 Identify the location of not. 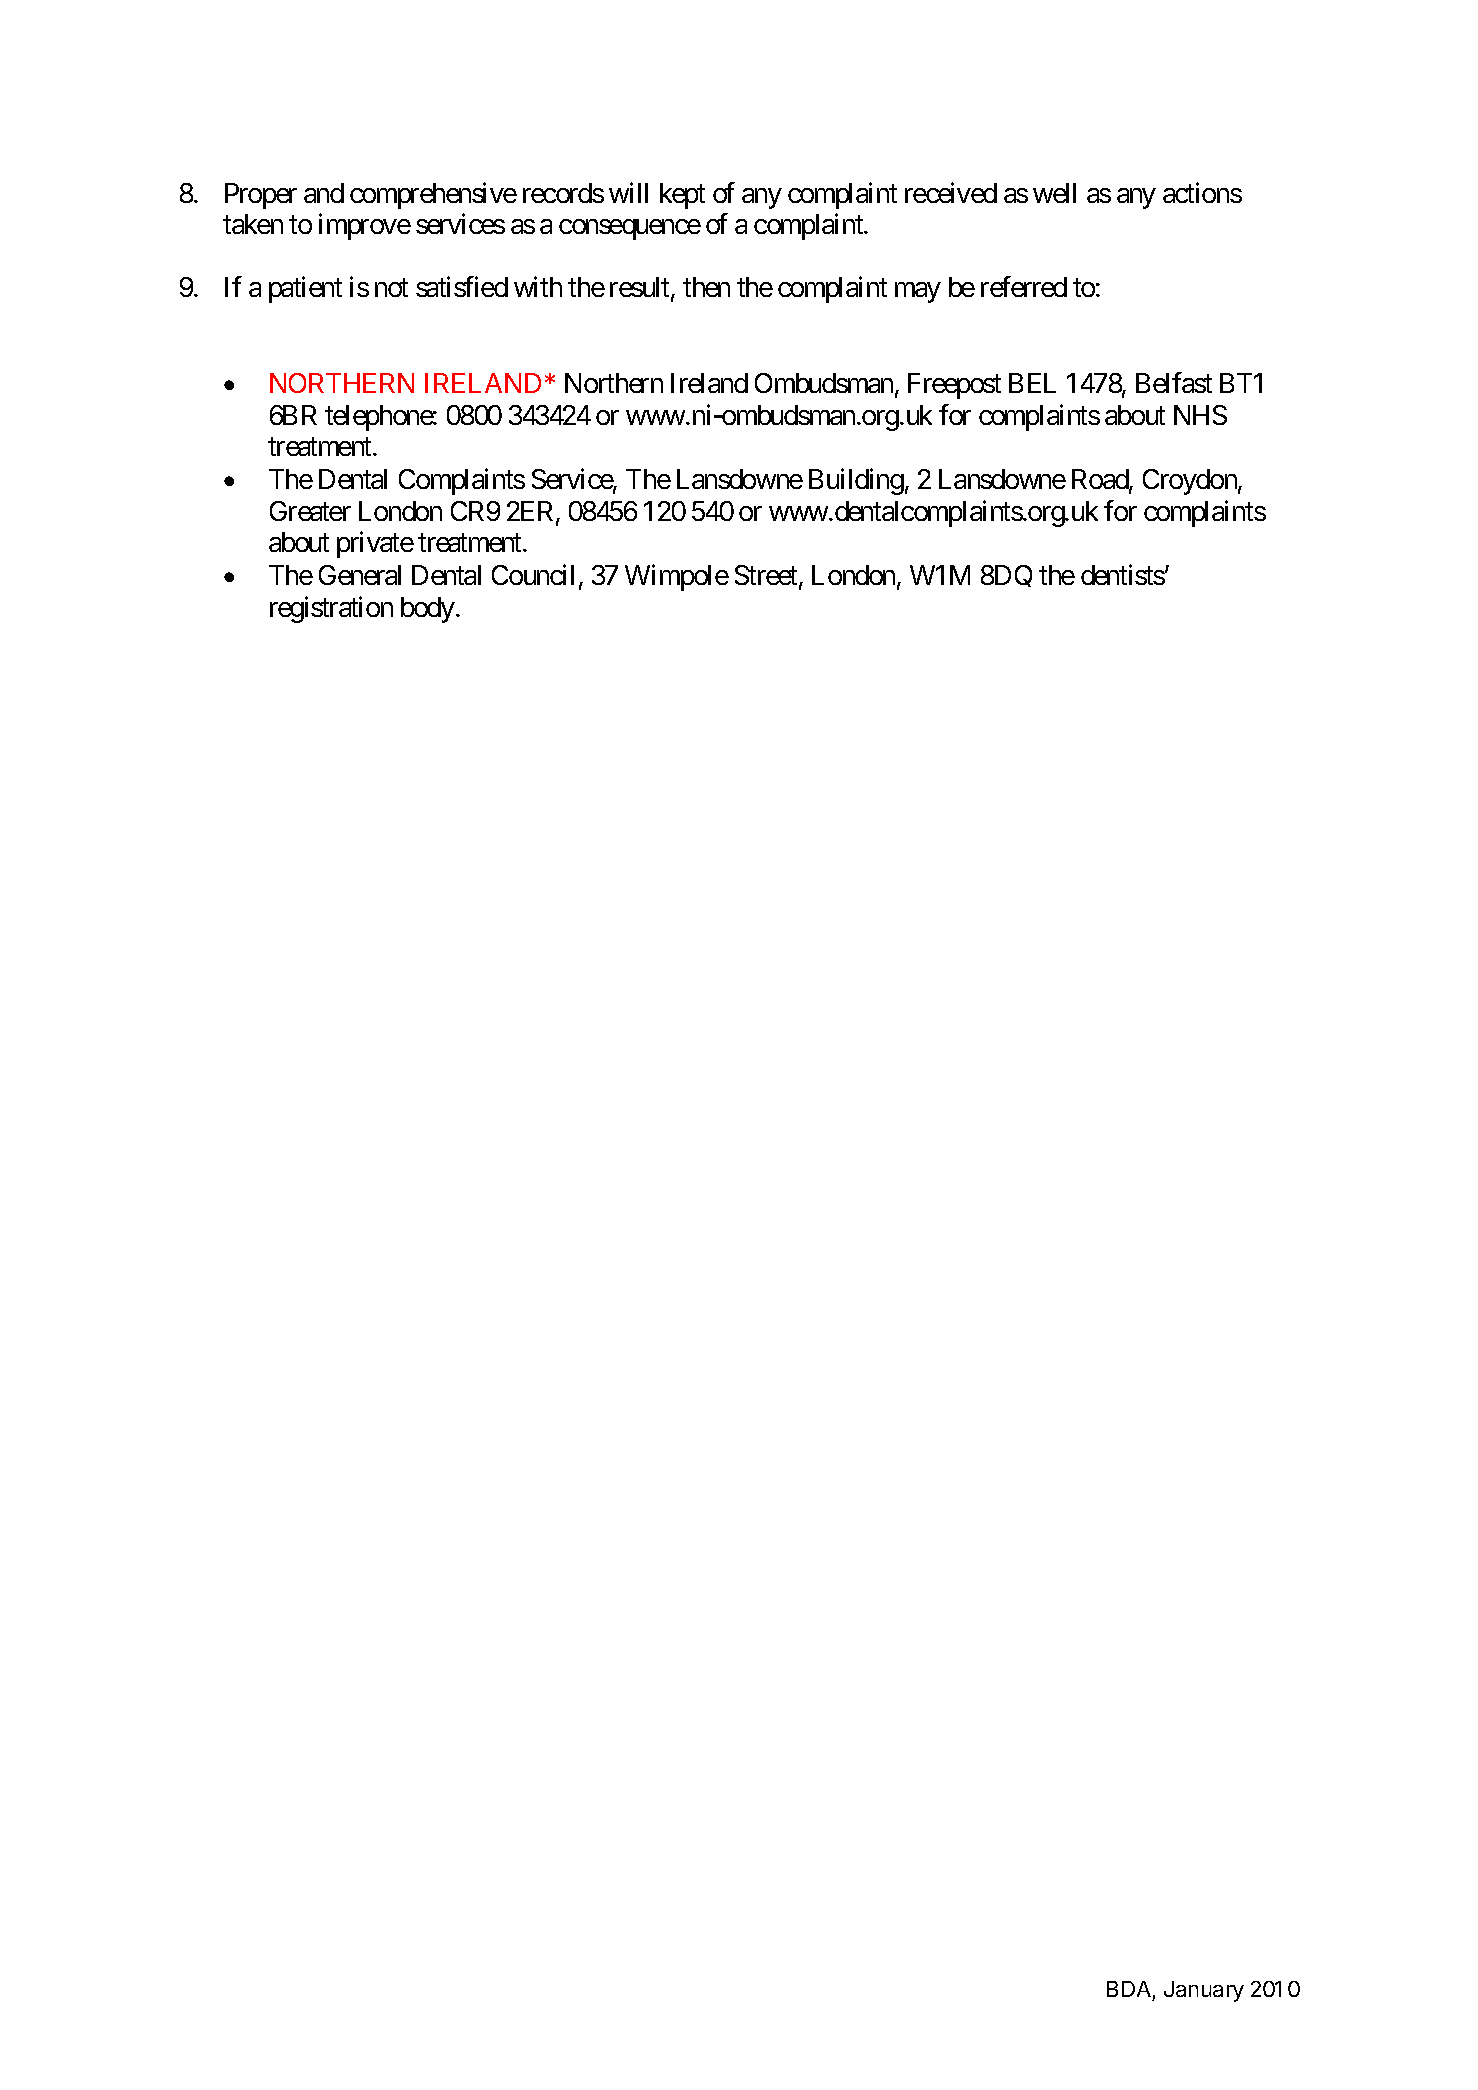
(391, 288).
